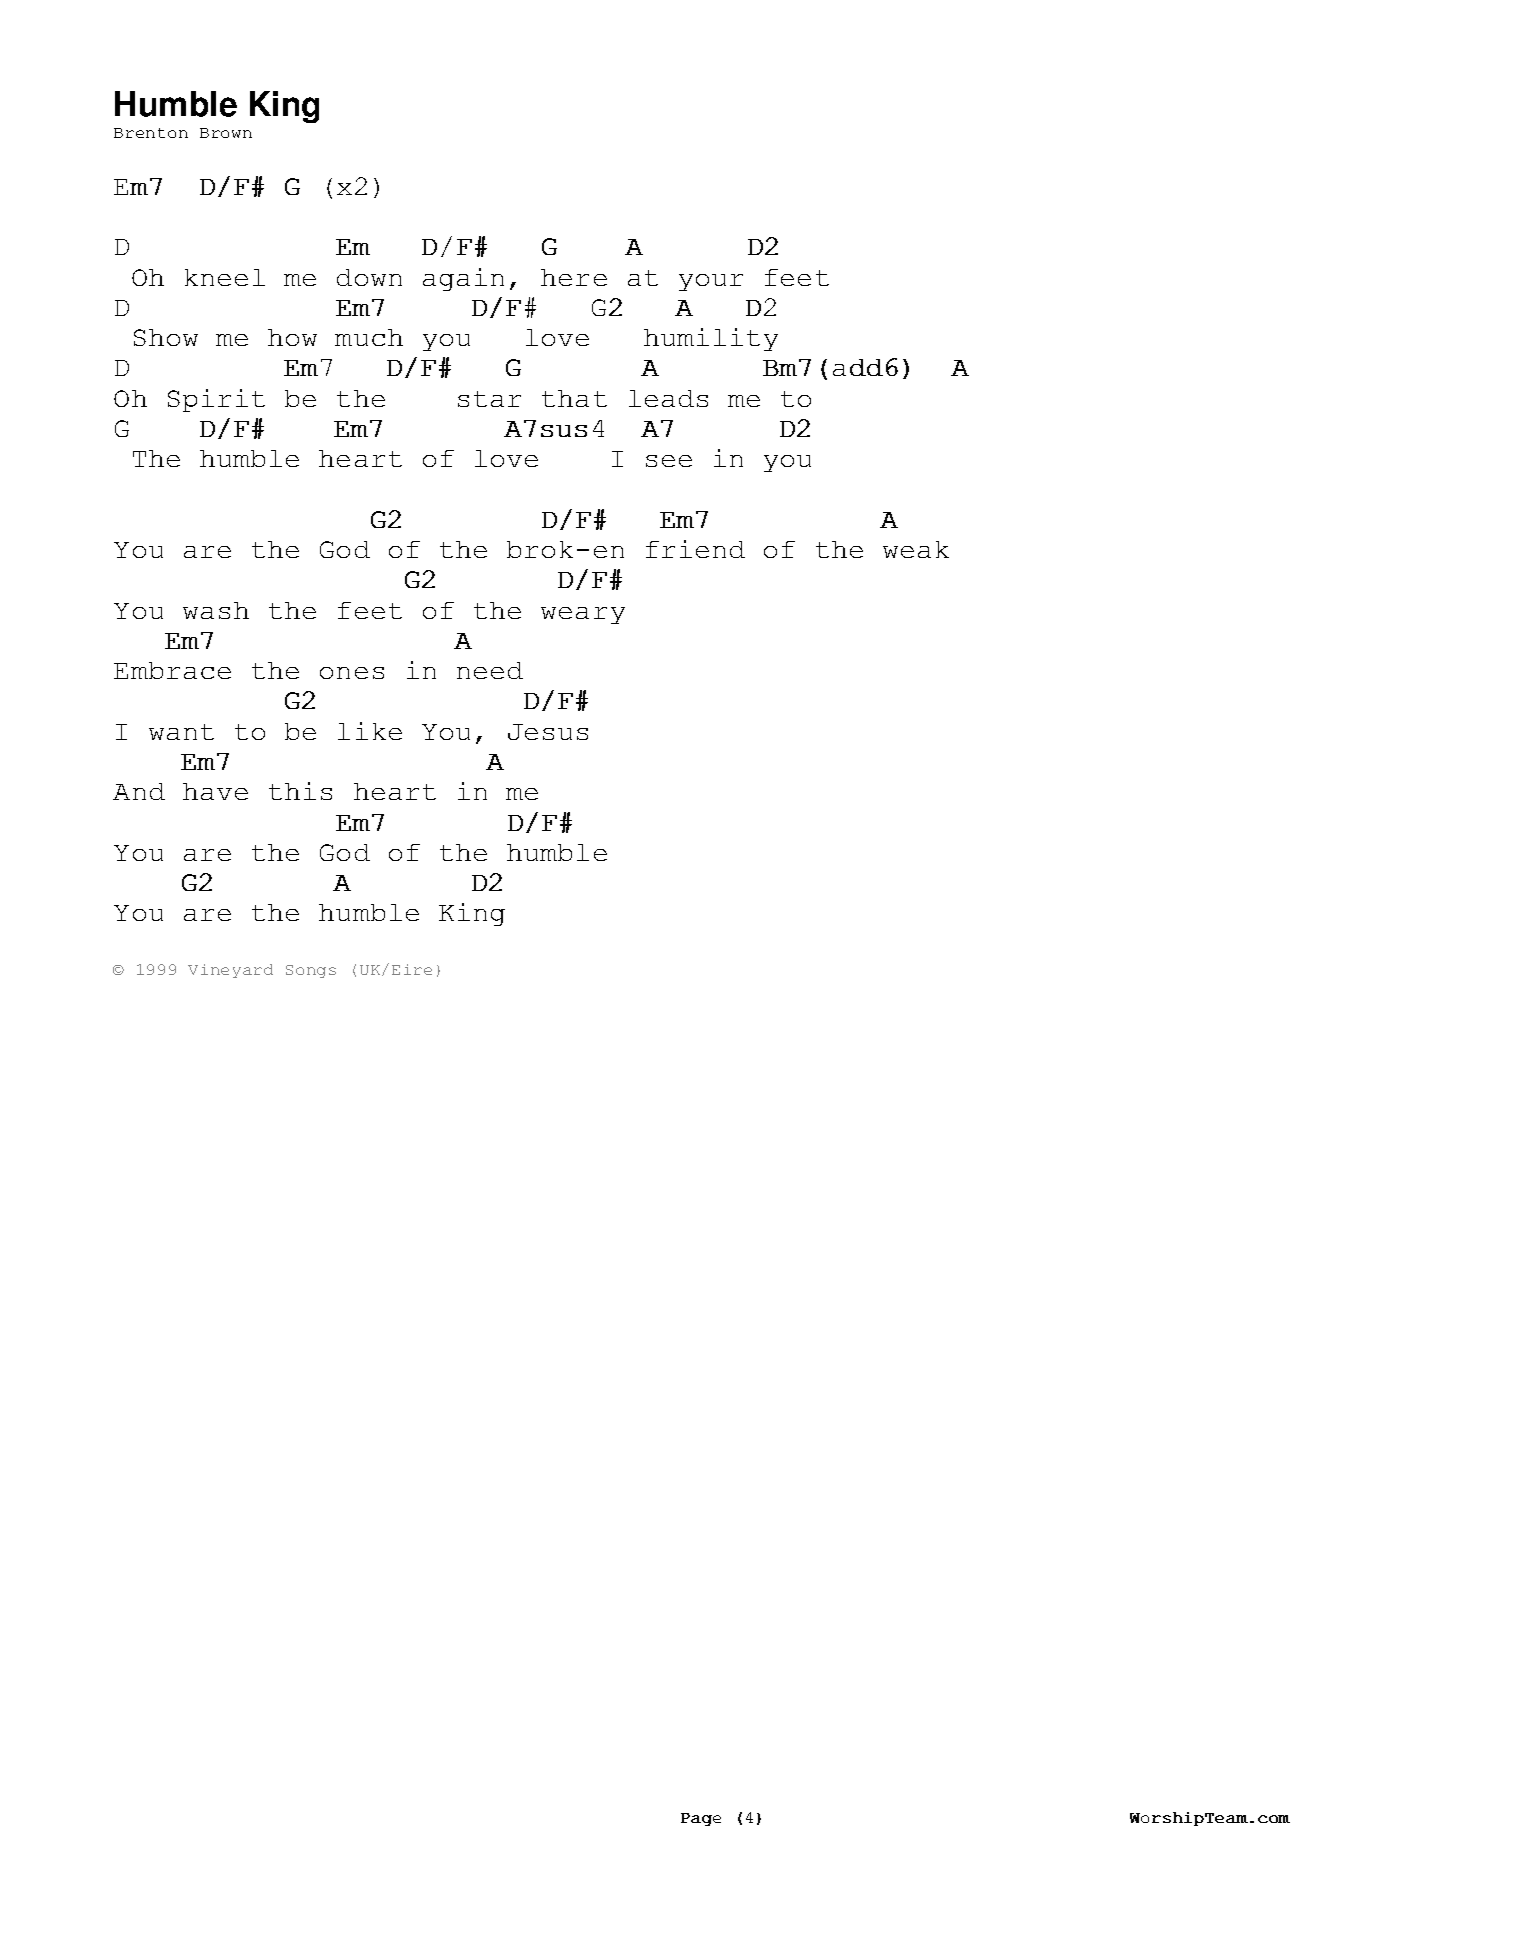  What do you see at coordinates (574, 277) in the screenshot?
I see `here` at bounding box center [574, 277].
